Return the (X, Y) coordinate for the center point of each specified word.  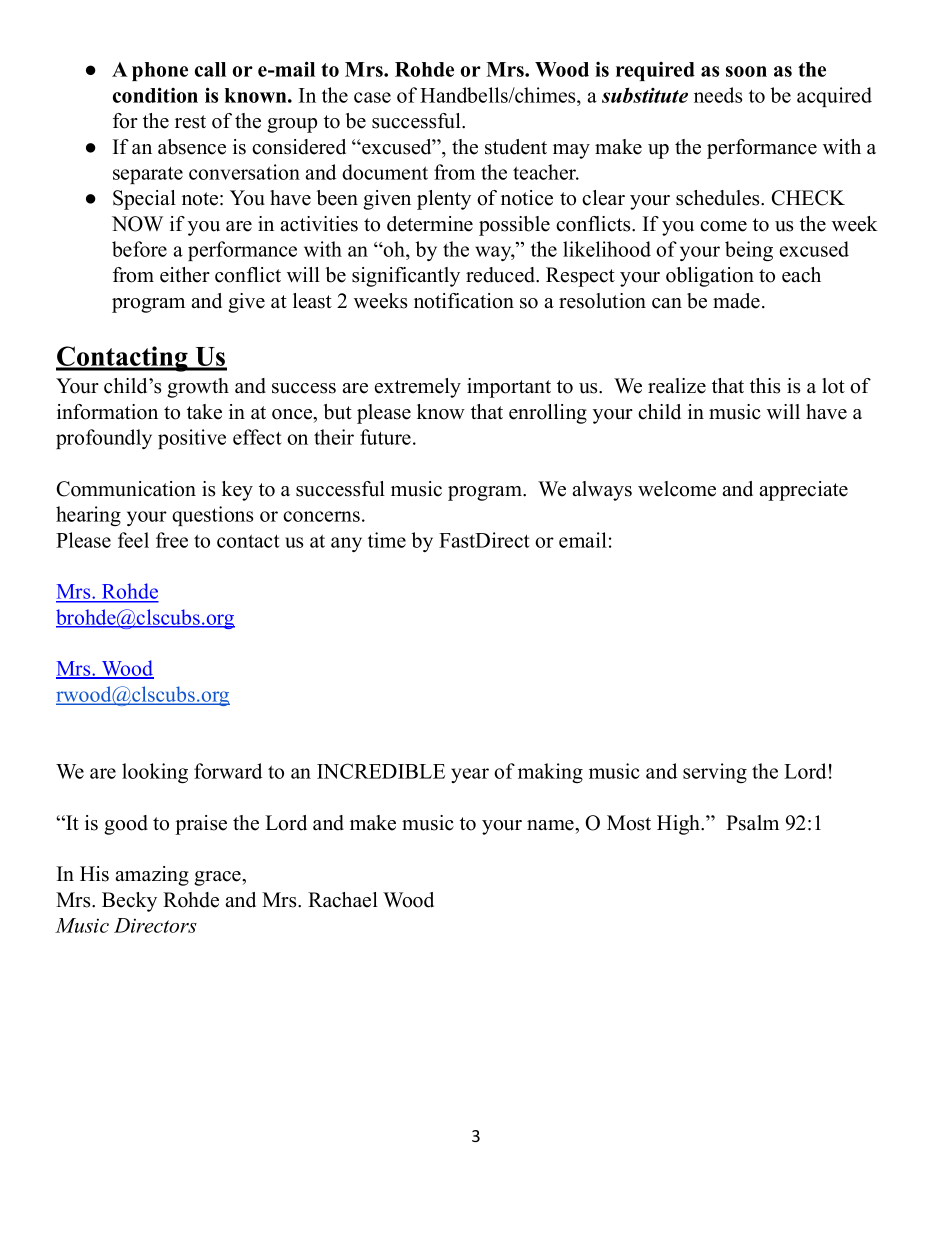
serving (715, 773)
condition (155, 95)
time (387, 540)
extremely (418, 388)
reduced (502, 275)
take (204, 412)
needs (718, 95)
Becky (129, 902)
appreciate (803, 491)
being (749, 251)
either (185, 275)
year (470, 775)
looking (155, 773)
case (372, 97)
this (765, 386)
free (172, 540)
